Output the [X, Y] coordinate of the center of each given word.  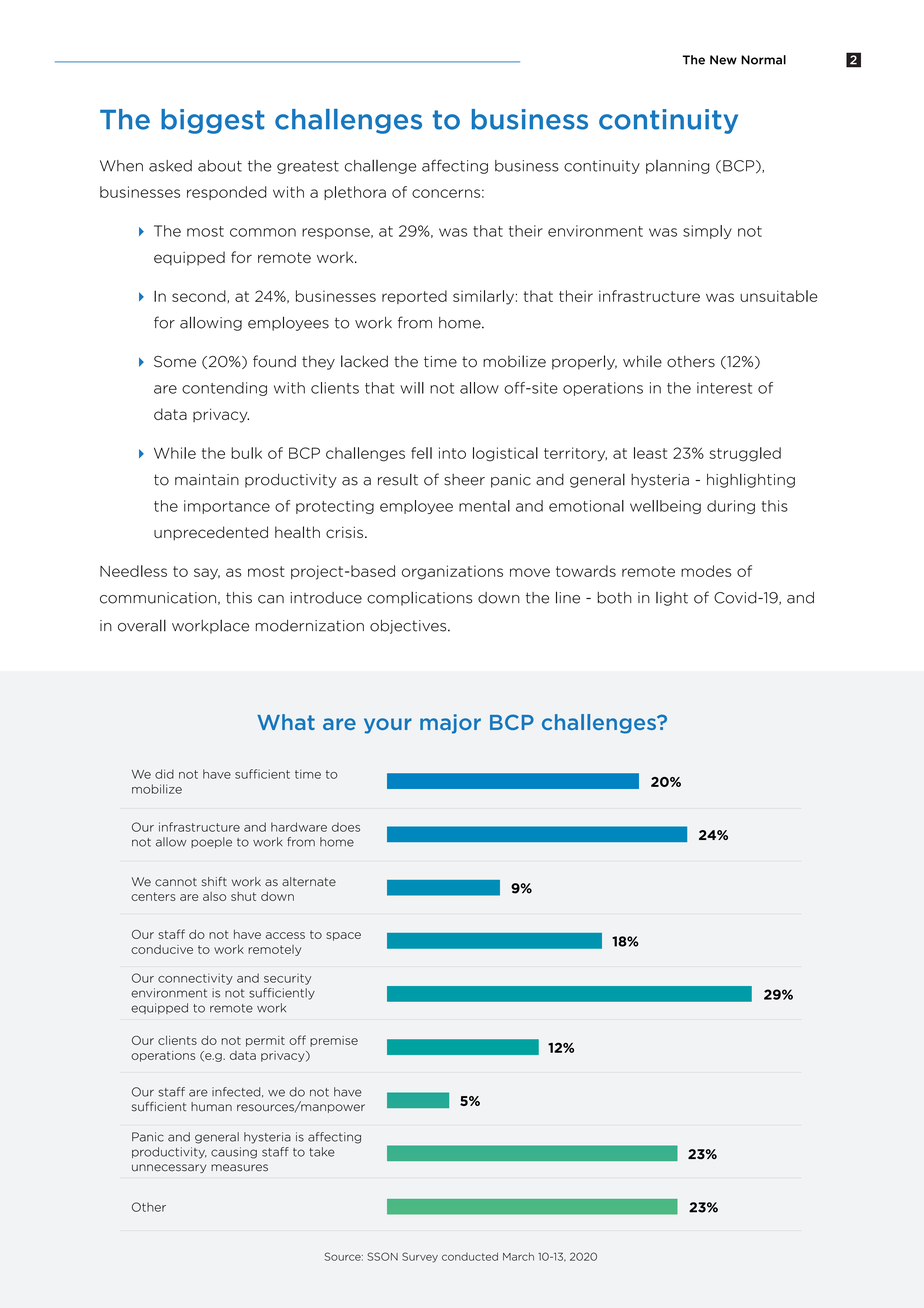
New [723, 60]
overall [142, 625]
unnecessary [169, 1168]
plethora [355, 193]
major [450, 724]
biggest [213, 121]
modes [706, 571]
